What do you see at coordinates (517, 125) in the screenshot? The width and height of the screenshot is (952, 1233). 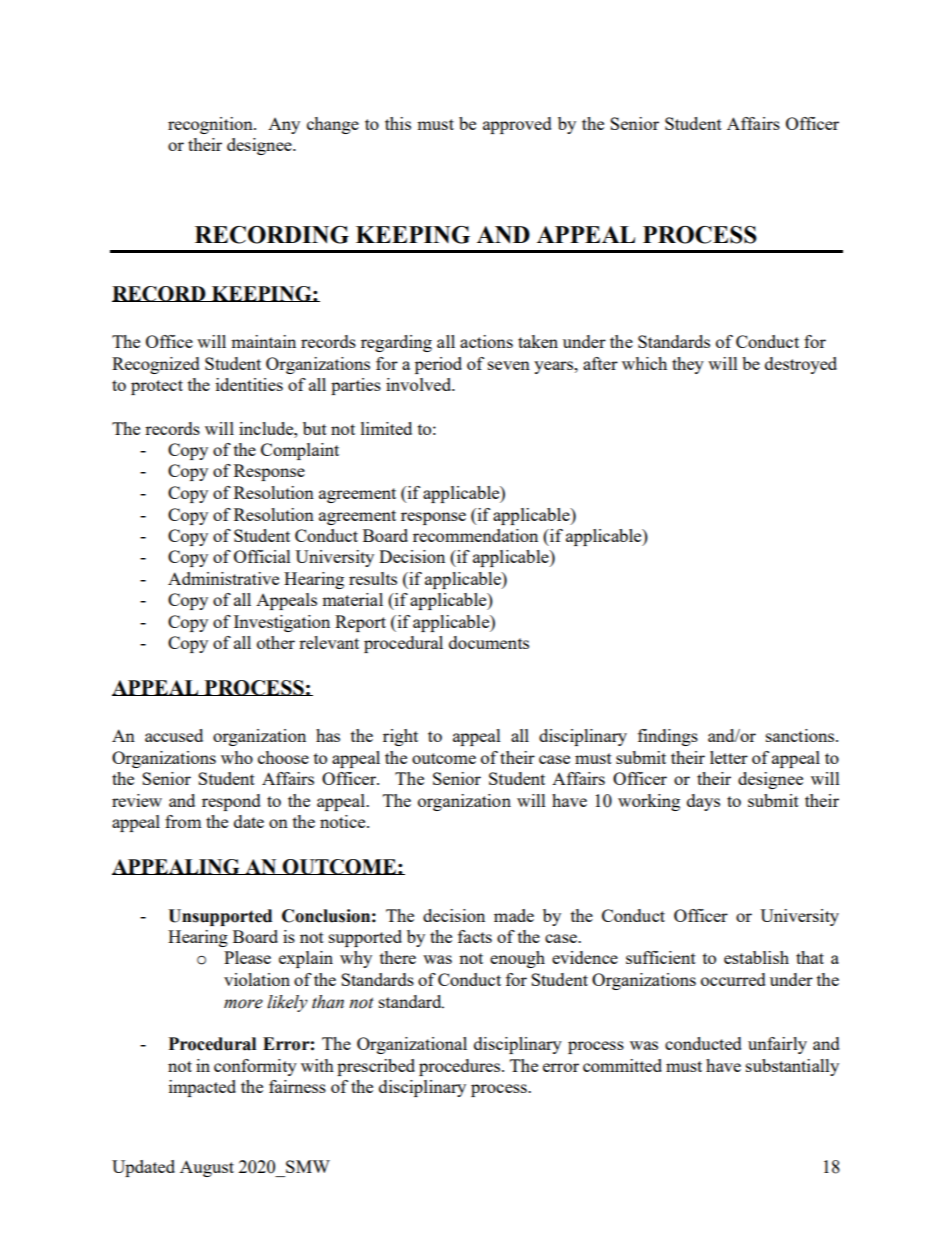 I see `approved` at bounding box center [517, 125].
